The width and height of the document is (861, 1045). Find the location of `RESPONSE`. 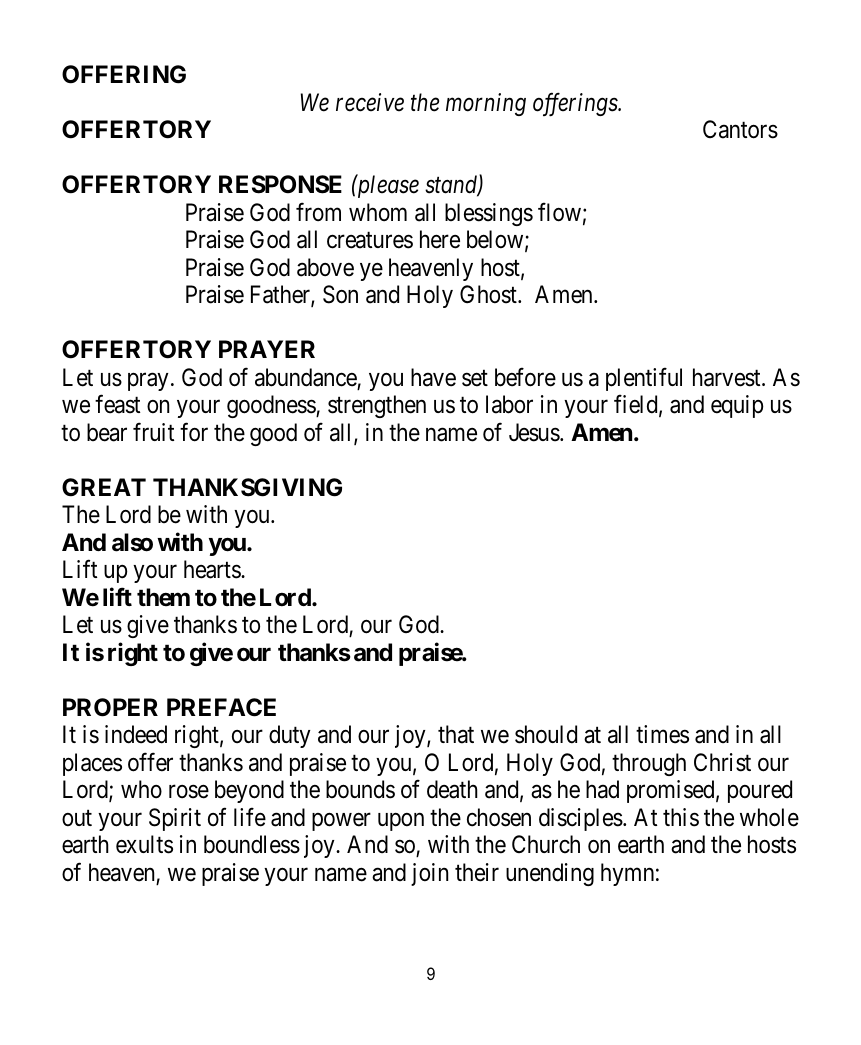

RESPONSE is located at coordinates (280, 184).
